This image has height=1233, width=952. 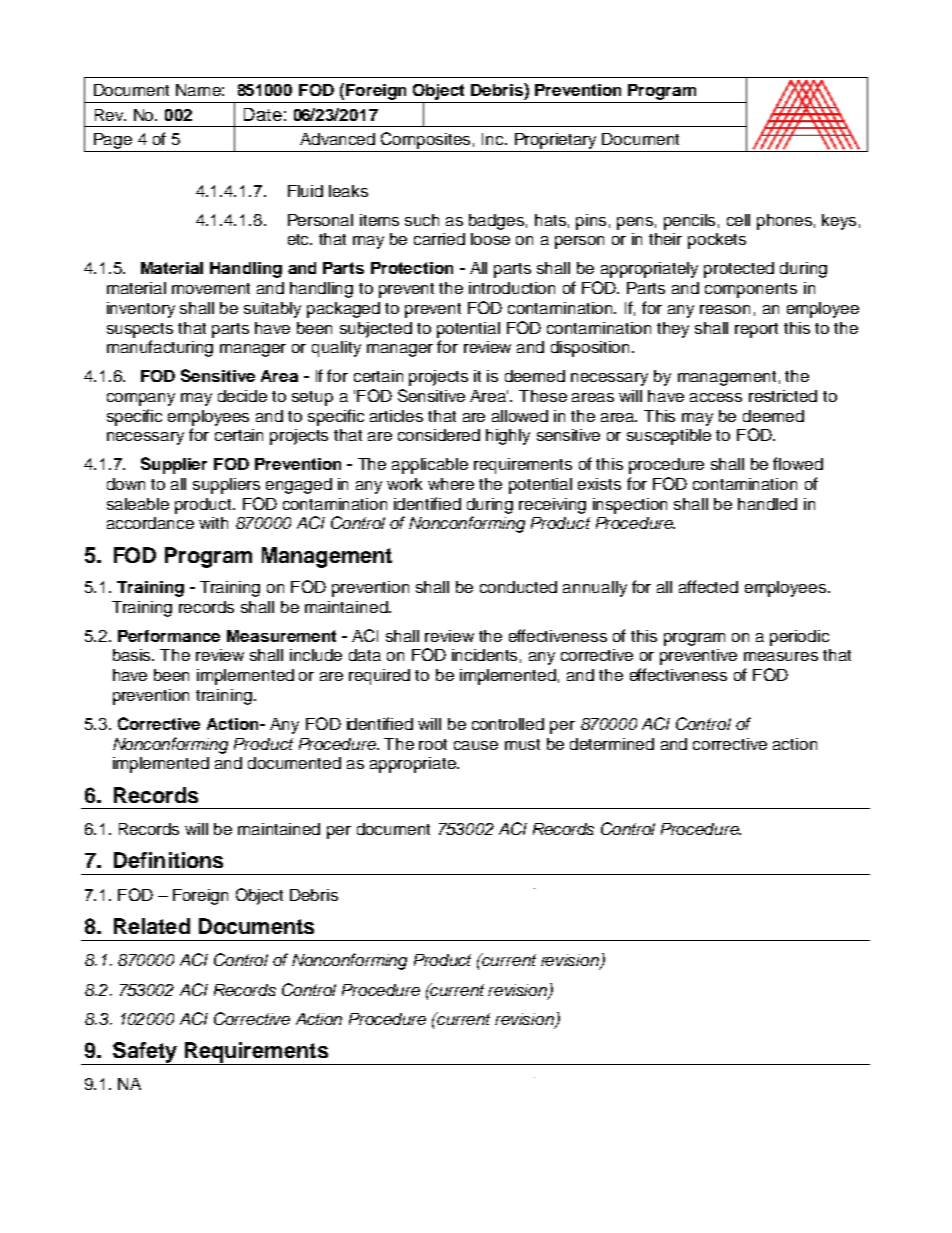 I want to click on Date, so click(x=263, y=114).
